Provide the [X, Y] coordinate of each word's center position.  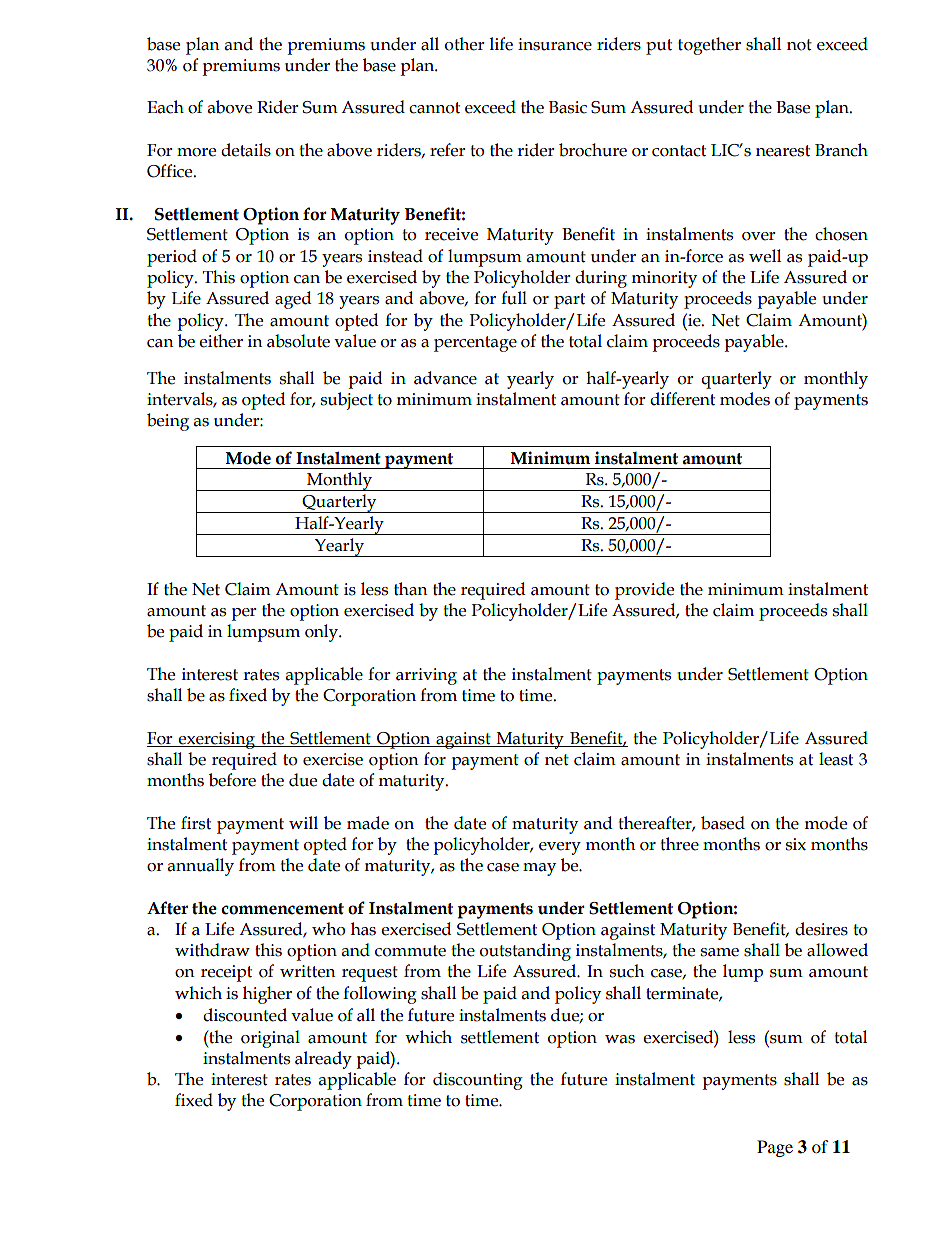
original [270, 1039]
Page [775, 1148]
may [539, 869]
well [765, 256]
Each [165, 107]
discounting [478, 1081]
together [709, 46]
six [796, 844]
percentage [475, 344]
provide [644, 591]
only [322, 633]
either [221, 341]
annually [201, 867]
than [411, 589]
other [465, 44]
